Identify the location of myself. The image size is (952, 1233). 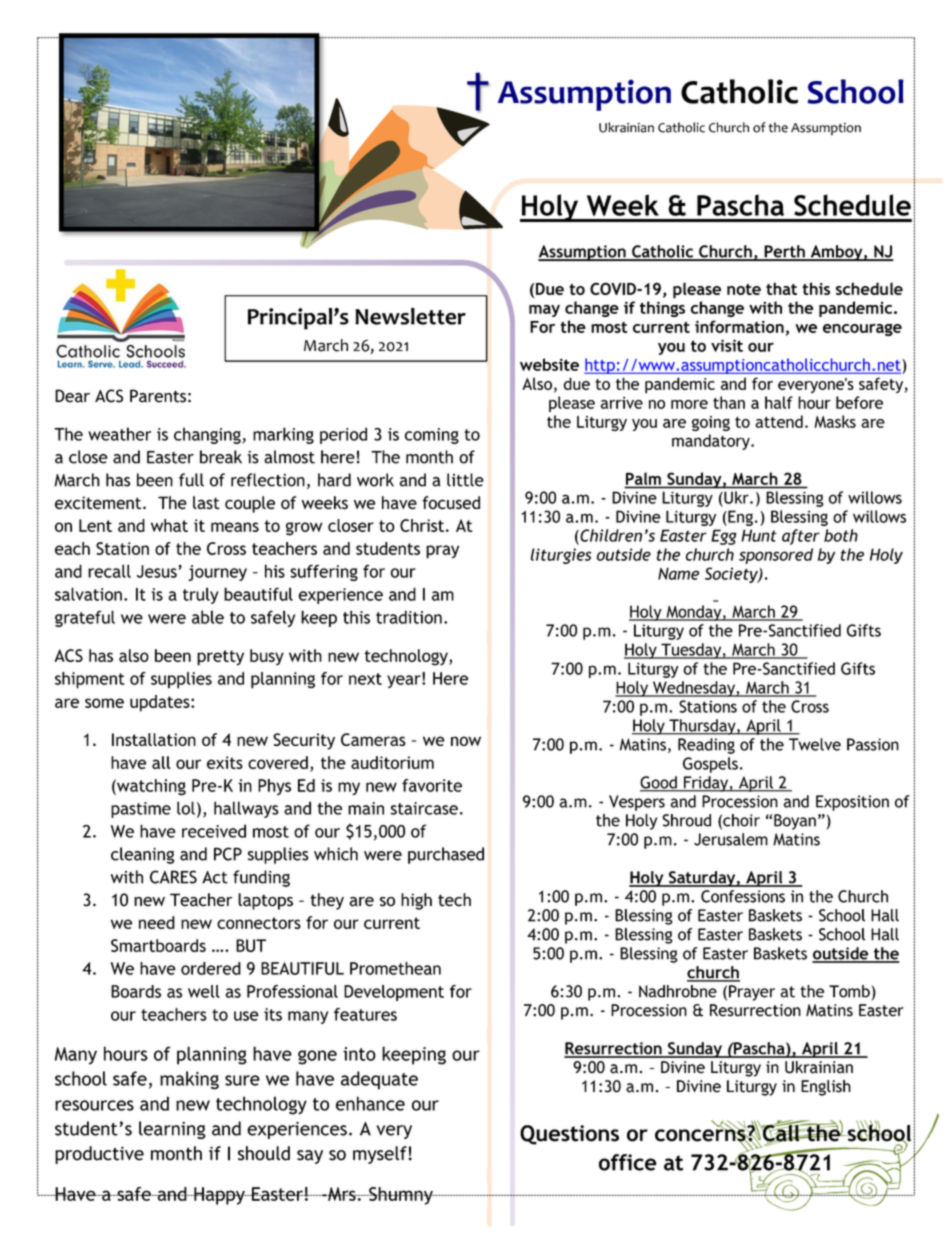
(381, 1155).
